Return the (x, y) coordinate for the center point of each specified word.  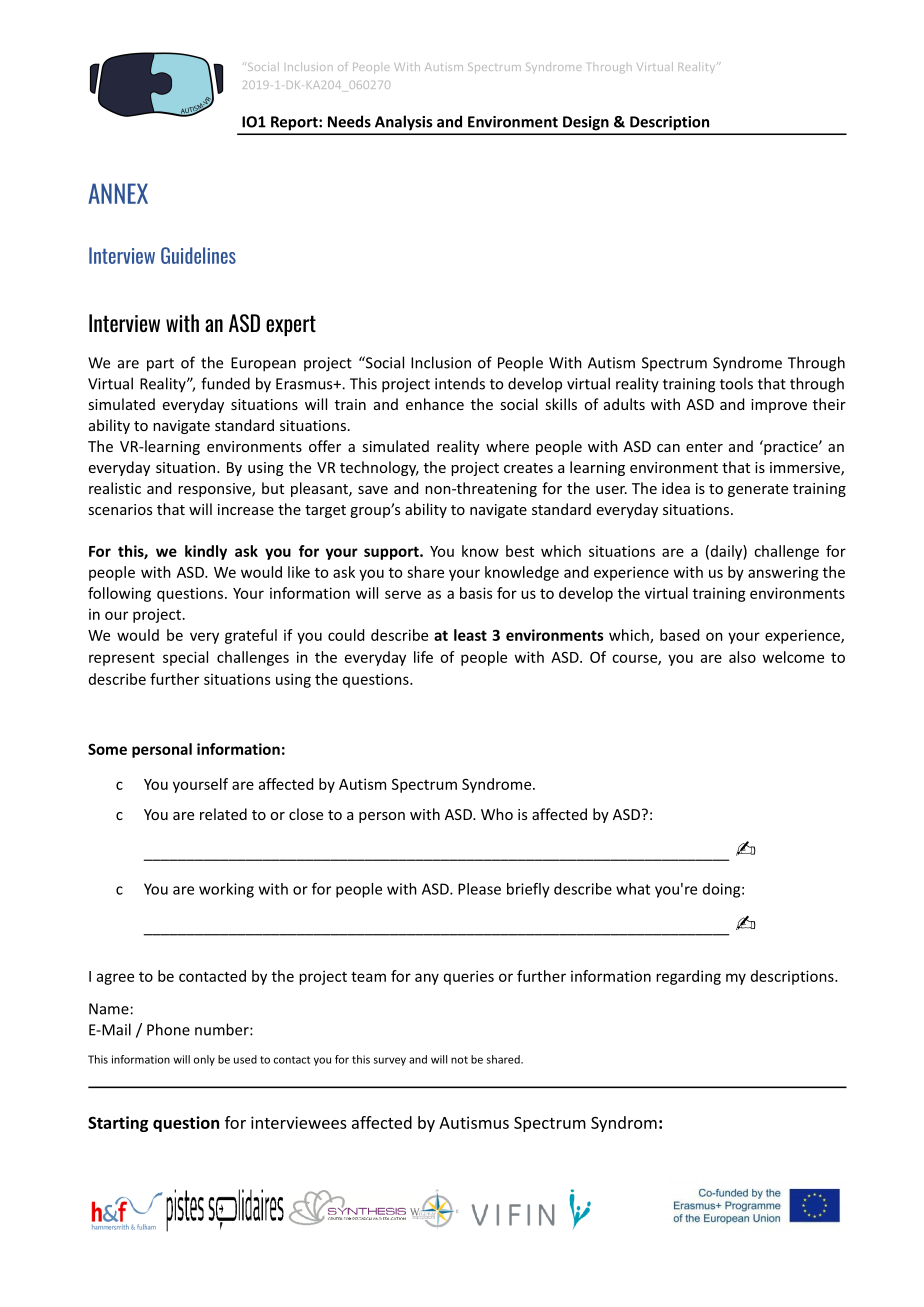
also (742, 657)
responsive (215, 490)
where (507, 446)
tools (736, 383)
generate (758, 490)
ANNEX (118, 193)
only (204, 1060)
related (223, 814)
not (459, 1060)
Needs (349, 121)
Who (497, 814)
